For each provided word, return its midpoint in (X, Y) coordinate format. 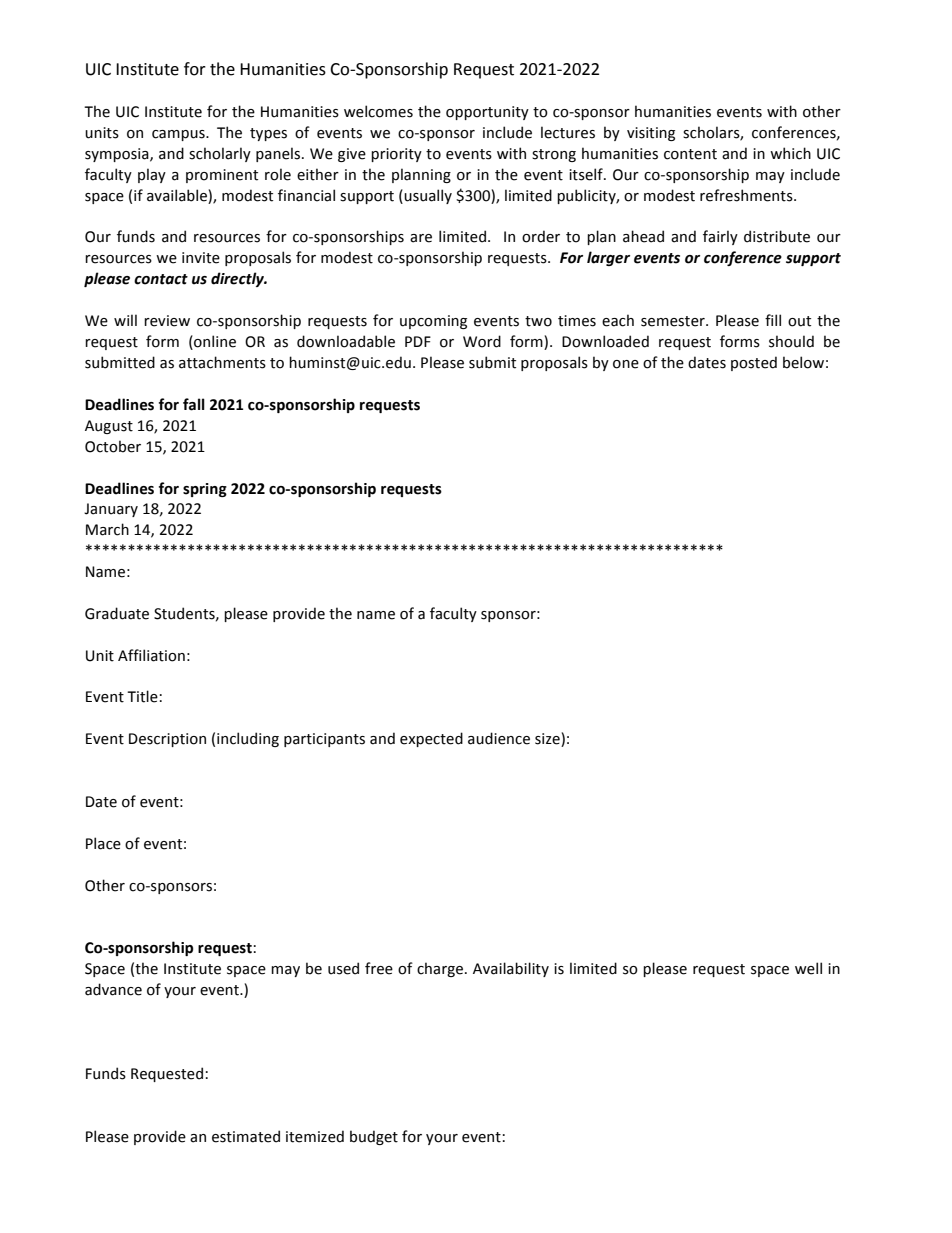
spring (205, 490)
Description (167, 740)
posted (754, 363)
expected (431, 739)
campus (179, 135)
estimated (246, 1136)
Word (482, 341)
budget (374, 1137)
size (548, 740)
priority (396, 155)
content (690, 154)
